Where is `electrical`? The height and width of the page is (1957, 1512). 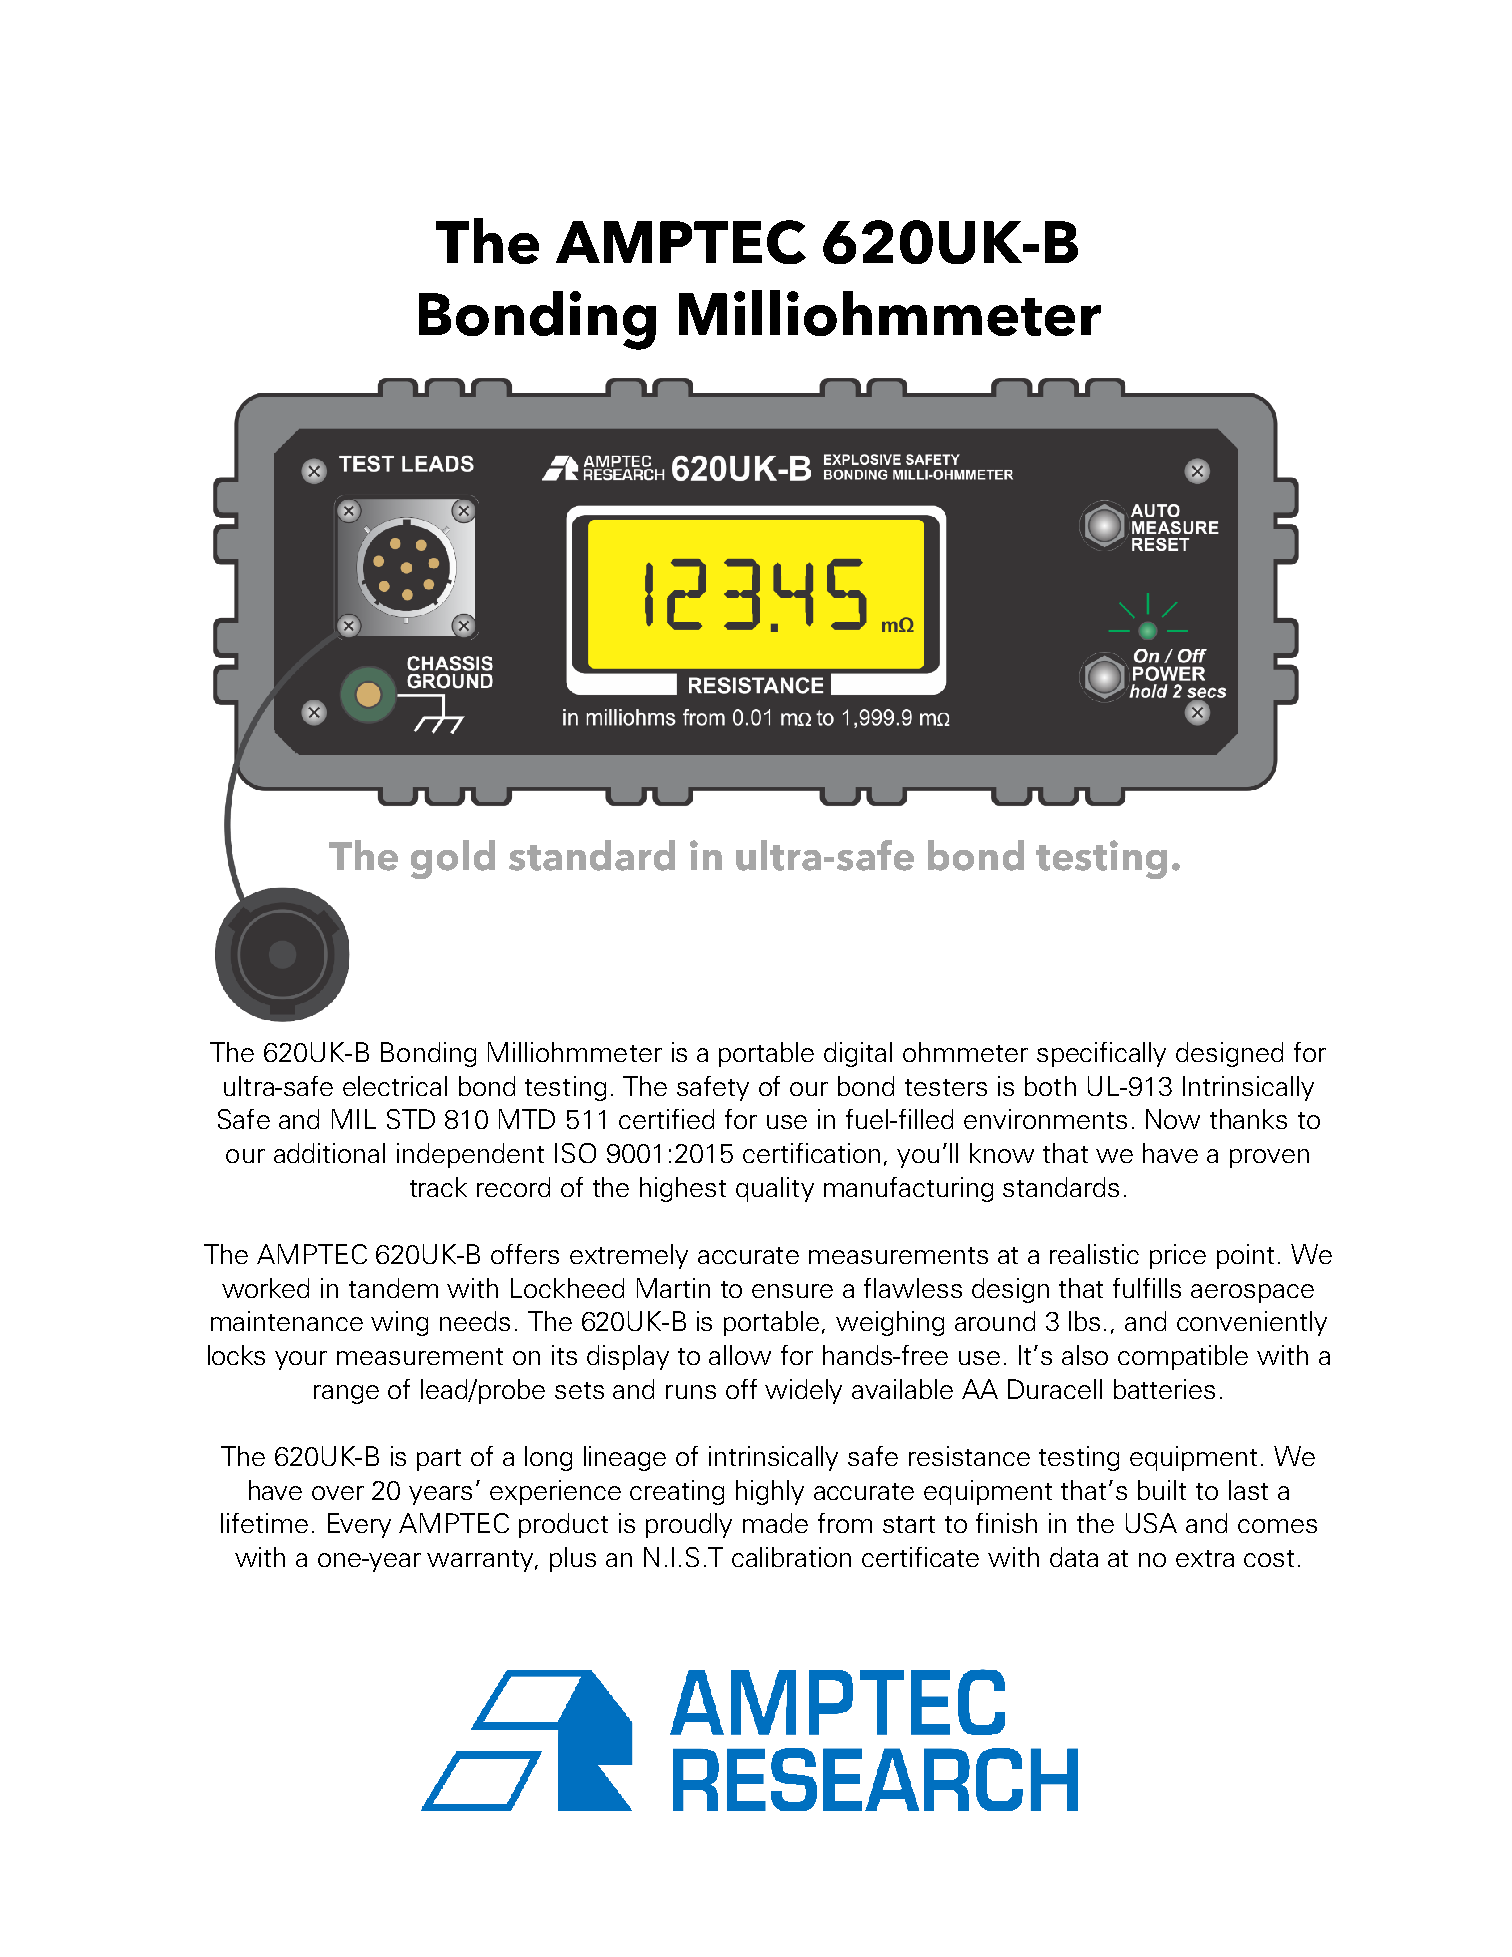
electrical is located at coordinates (395, 1086).
